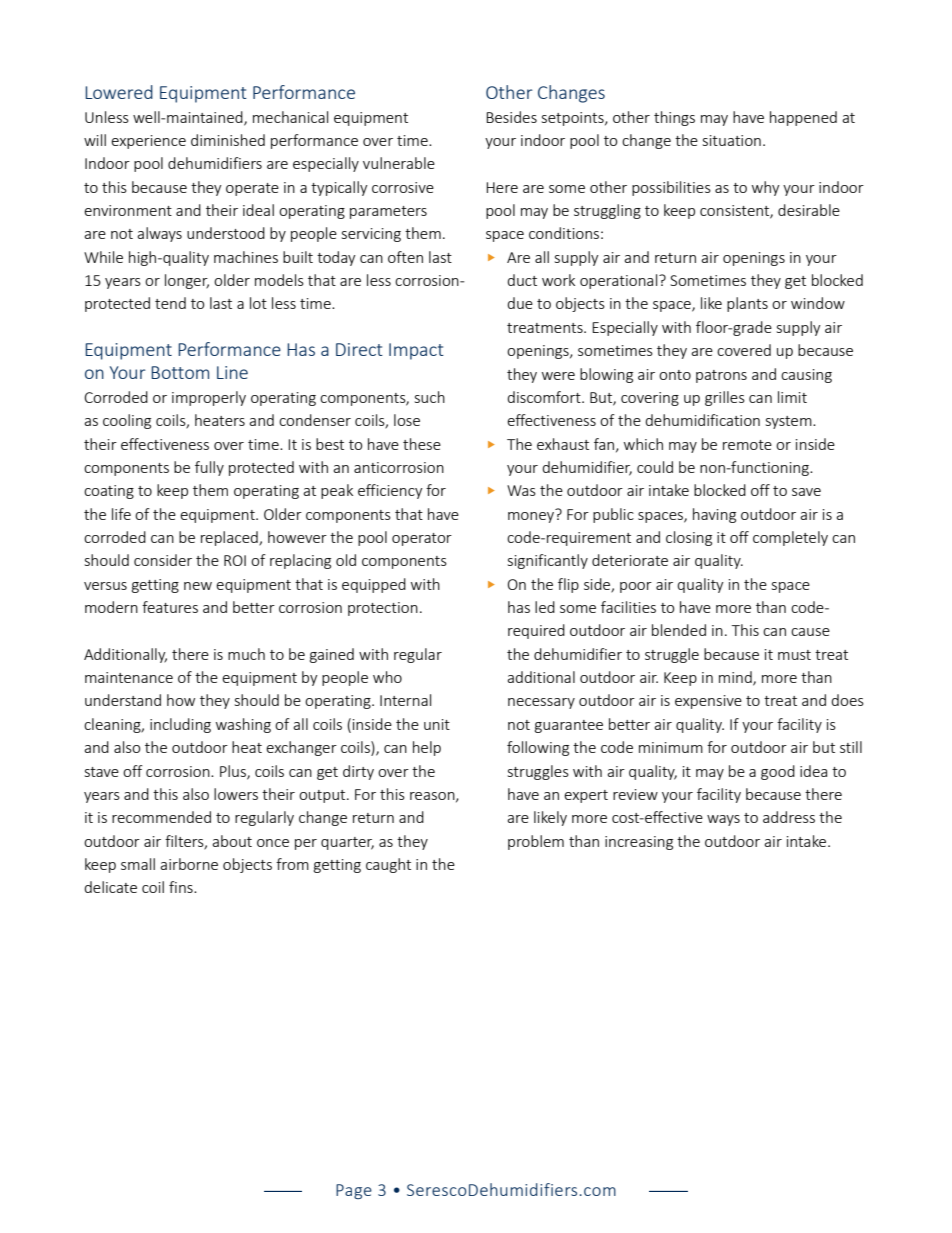 The width and height of the screenshot is (952, 1233). I want to click on limit, so click(792, 397).
